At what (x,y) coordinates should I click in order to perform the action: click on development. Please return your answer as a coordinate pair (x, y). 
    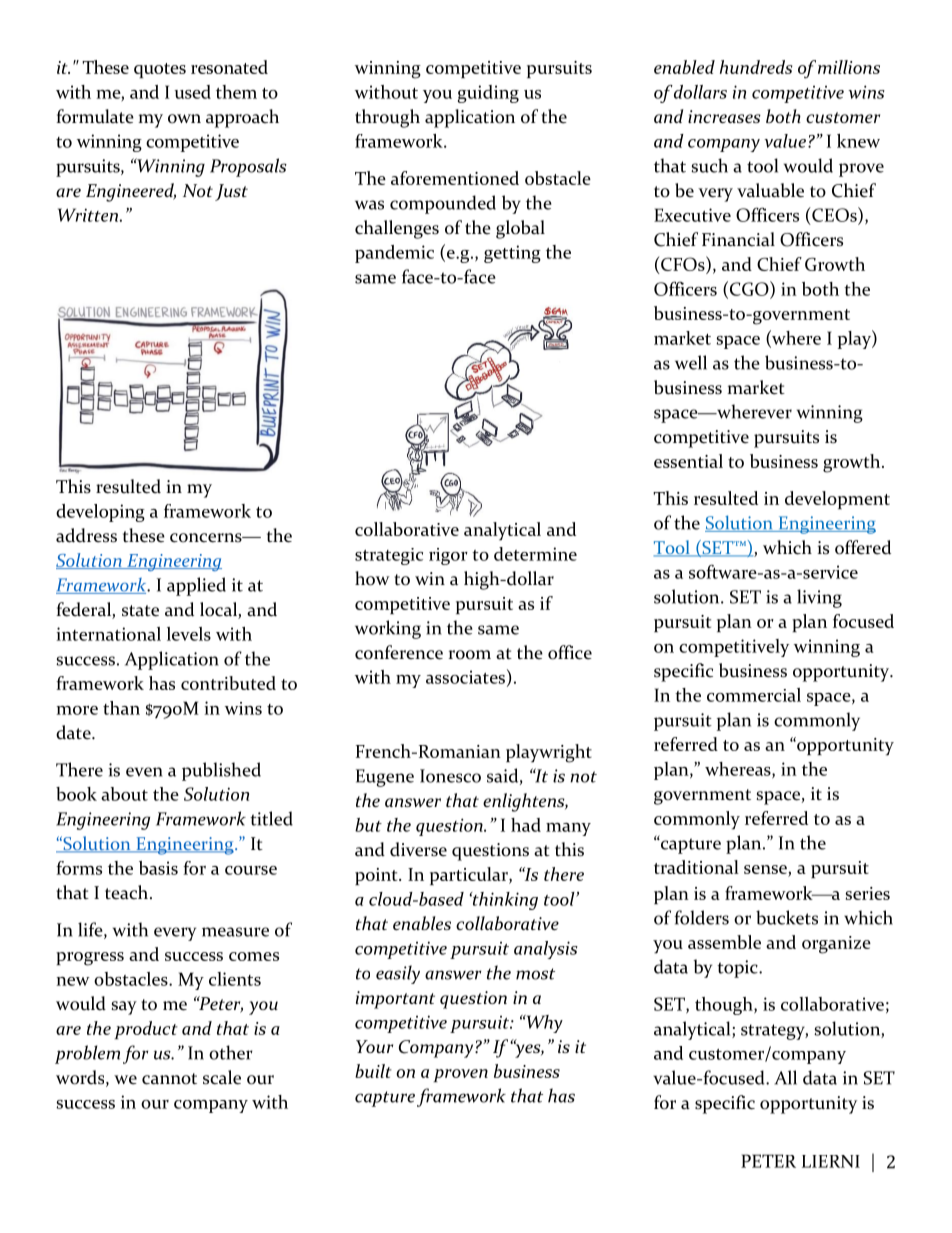
    Looking at the image, I should click on (837, 500).
